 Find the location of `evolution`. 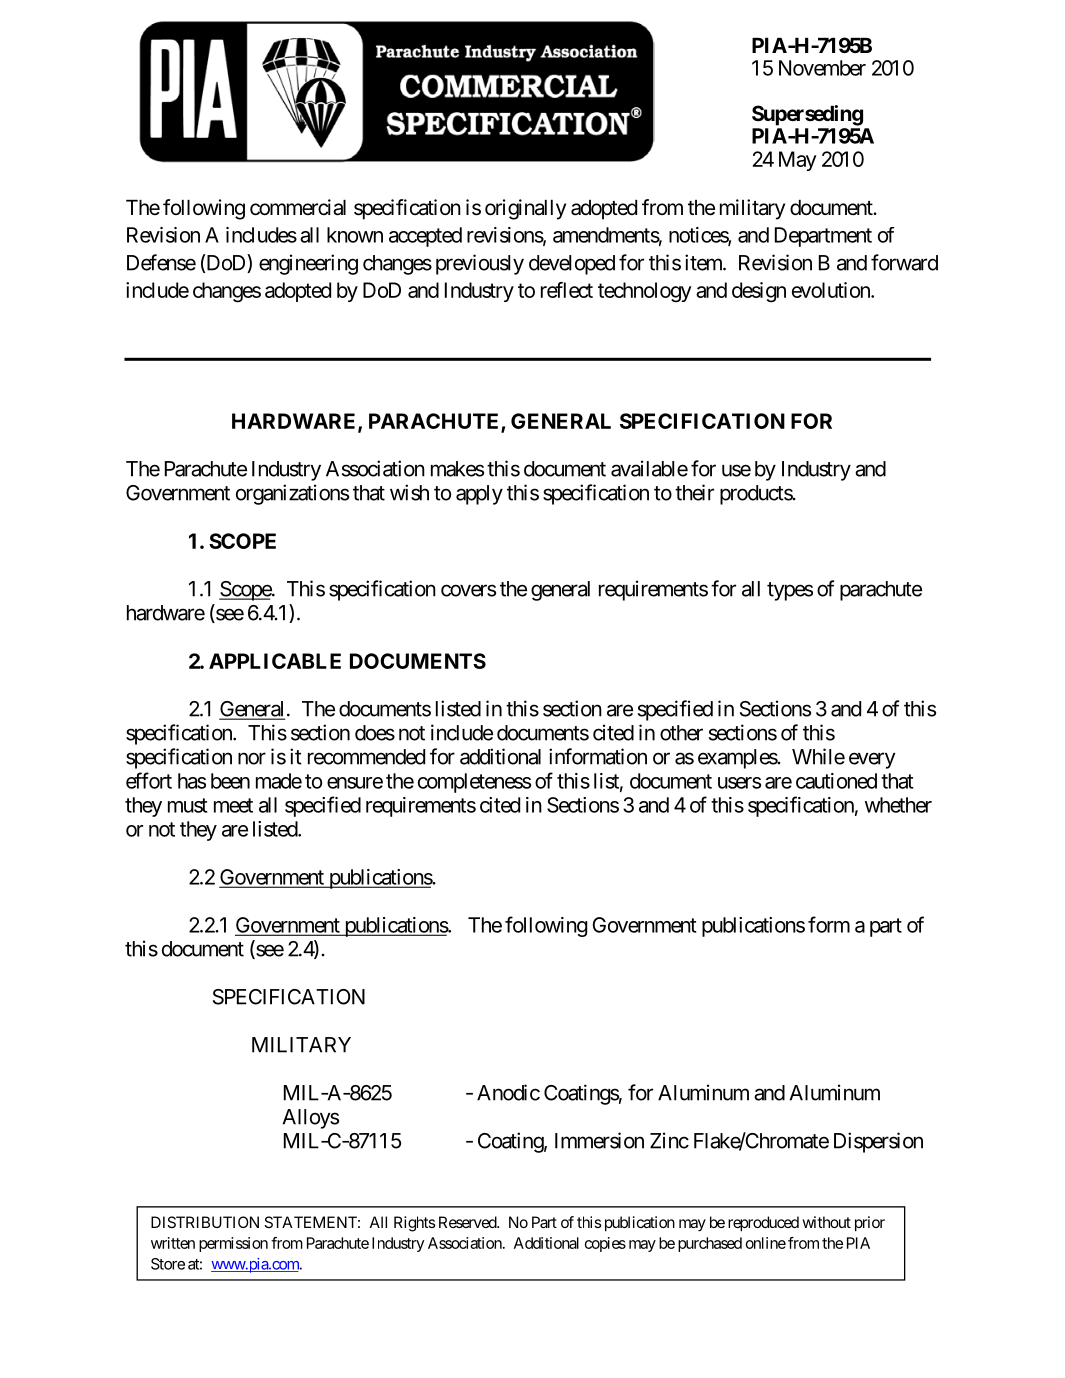

evolution is located at coordinates (832, 290).
